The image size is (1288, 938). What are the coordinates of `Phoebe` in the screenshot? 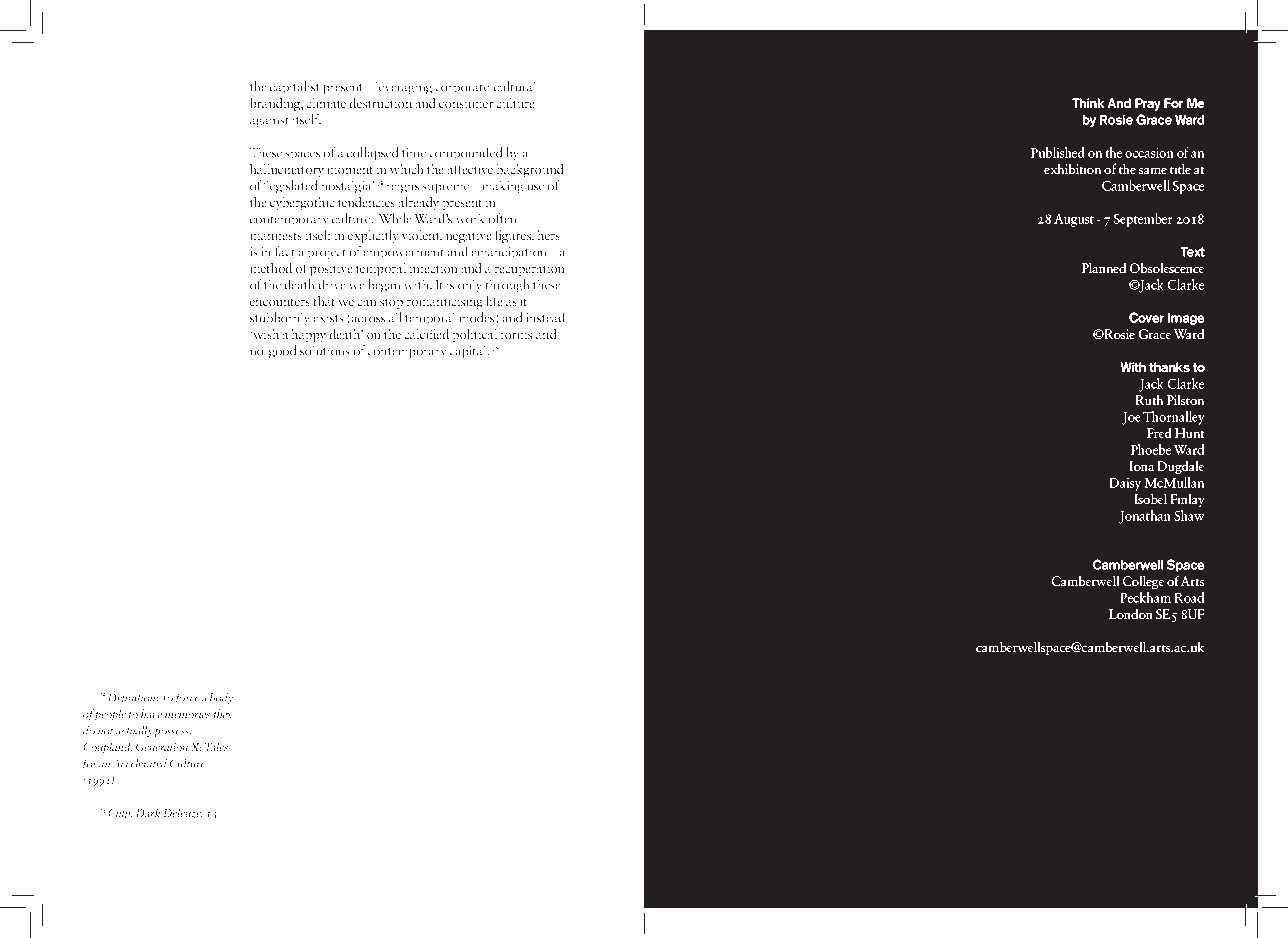 It's located at (1151, 449).
